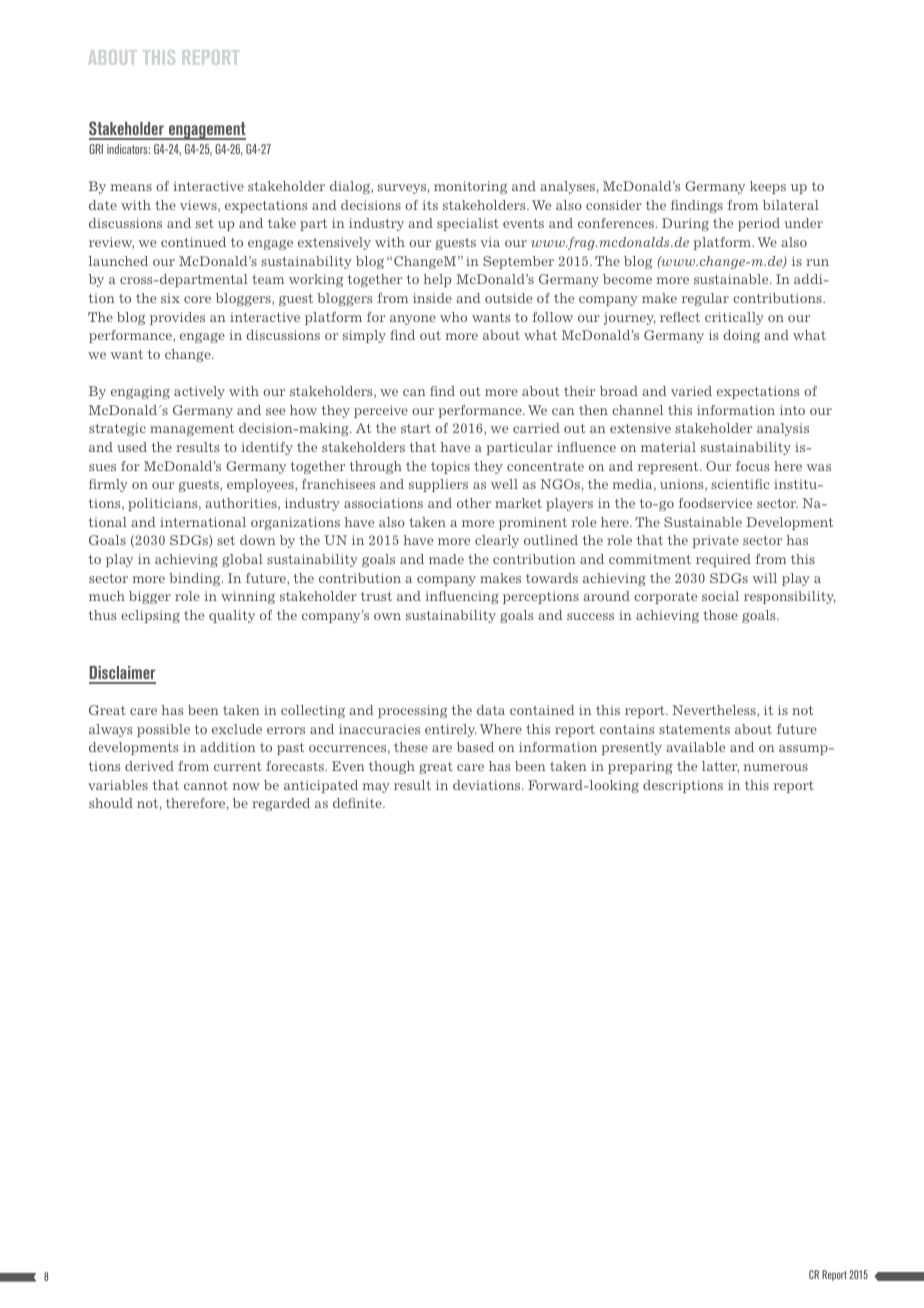 The image size is (924, 1308). I want to click on keeps, so click(768, 187).
